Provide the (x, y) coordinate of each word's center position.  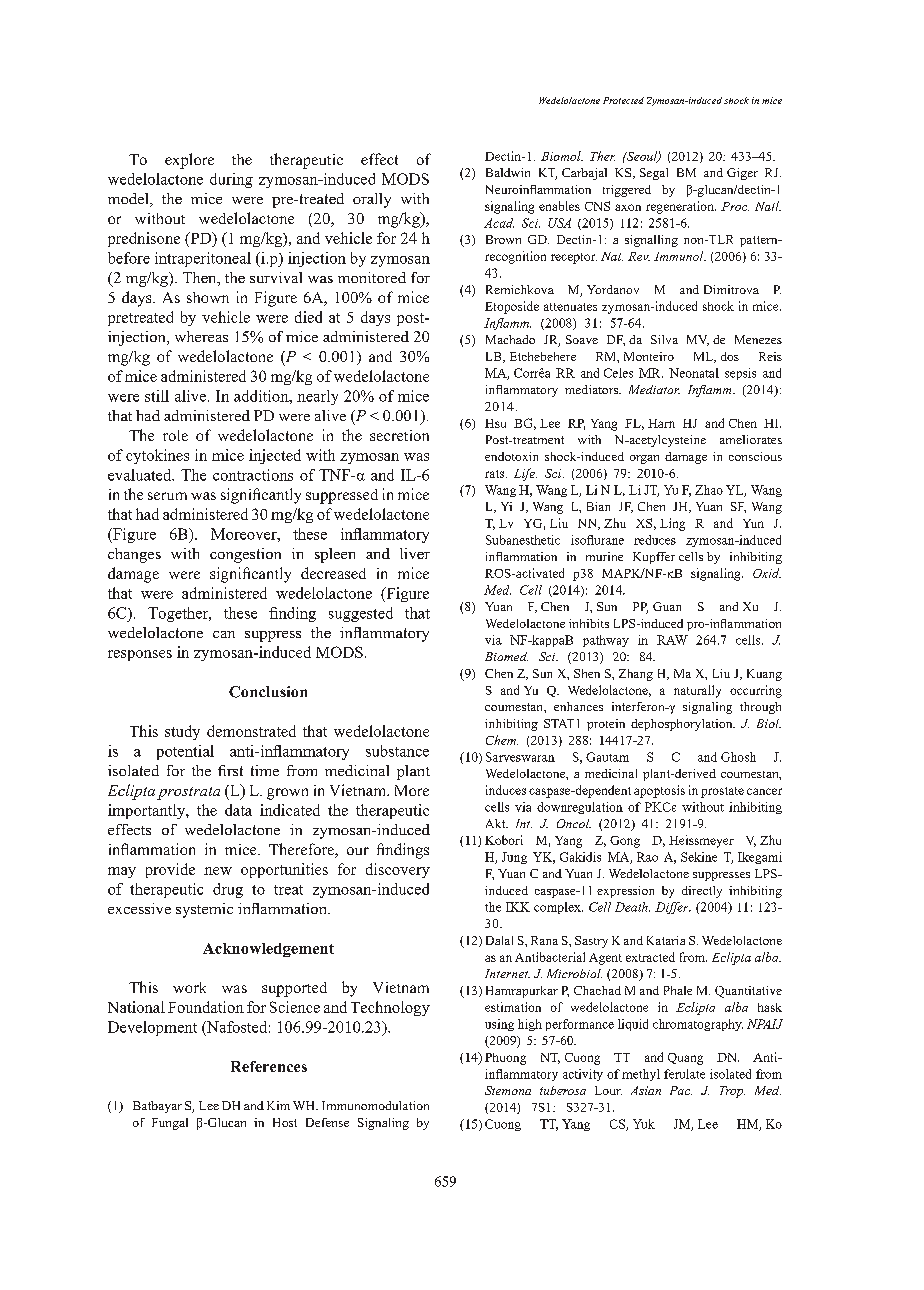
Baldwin (508, 172)
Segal (654, 174)
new (218, 871)
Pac (681, 1090)
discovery (398, 870)
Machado (510, 339)
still (157, 396)
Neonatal (694, 373)
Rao (647, 857)
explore (189, 161)
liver (415, 553)
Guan (667, 606)
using (499, 1025)
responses (140, 655)
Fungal (170, 1124)
